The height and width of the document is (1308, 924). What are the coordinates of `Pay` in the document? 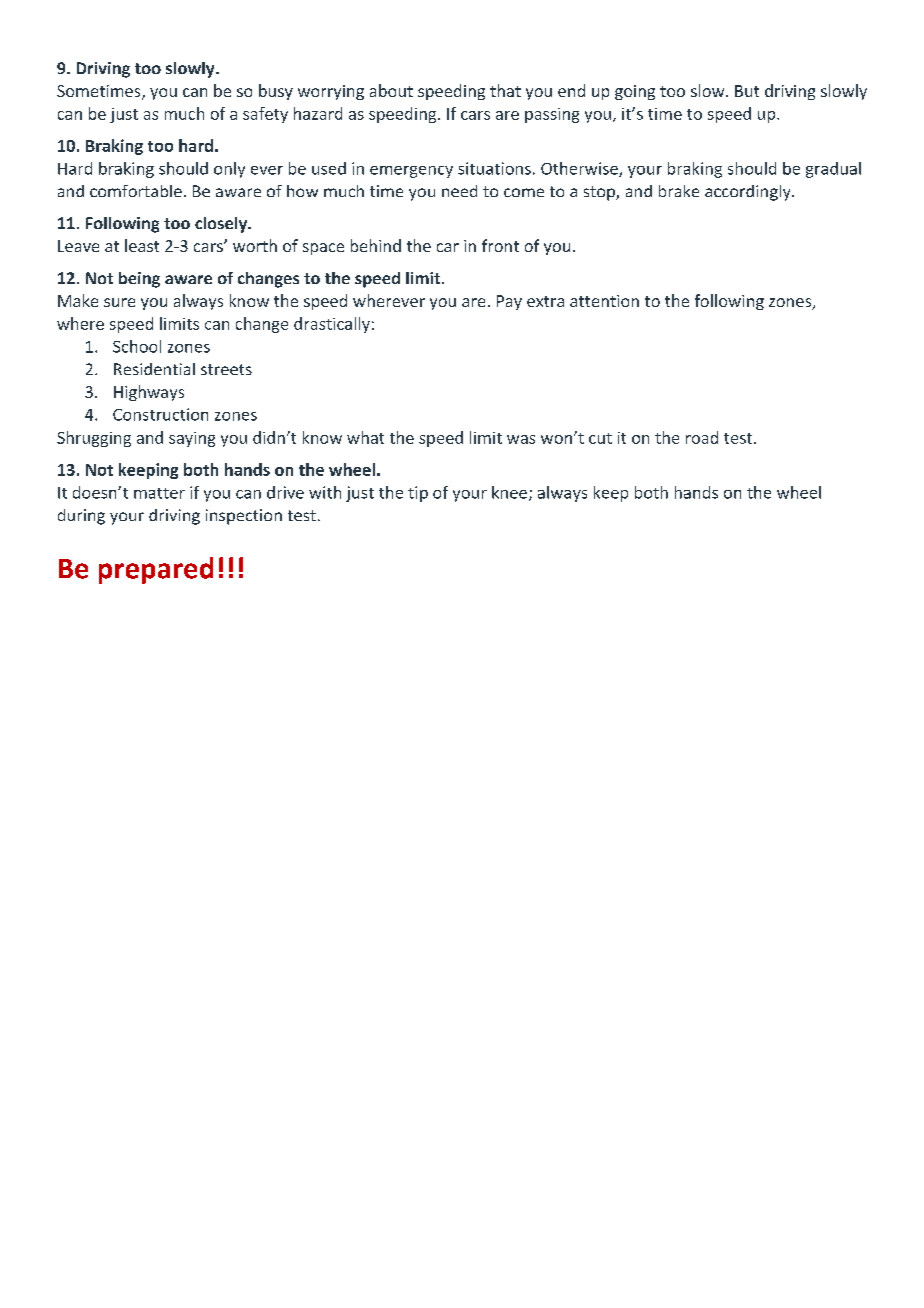 It's located at (509, 302).
